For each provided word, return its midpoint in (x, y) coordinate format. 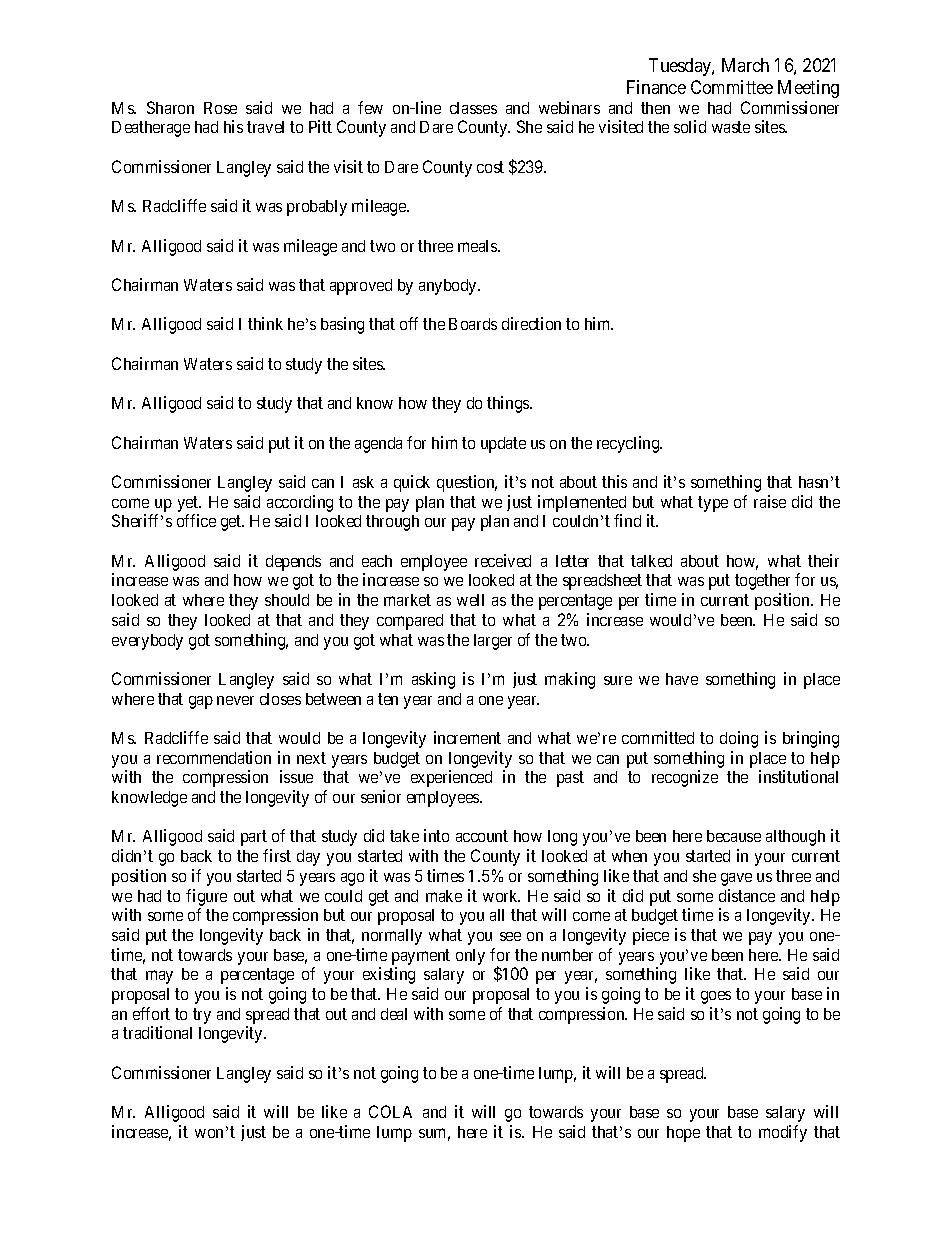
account (482, 836)
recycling (629, 444)
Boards (473, 324)
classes (473, 108)
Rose (220, 108)
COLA (390, 1111)
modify (783, 1133)
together (762, 582)
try (202, 1016)
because (734, 836)
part (254, 838)
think (265, 323)
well (470, 600)
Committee (732, 87)
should (287, 600)
